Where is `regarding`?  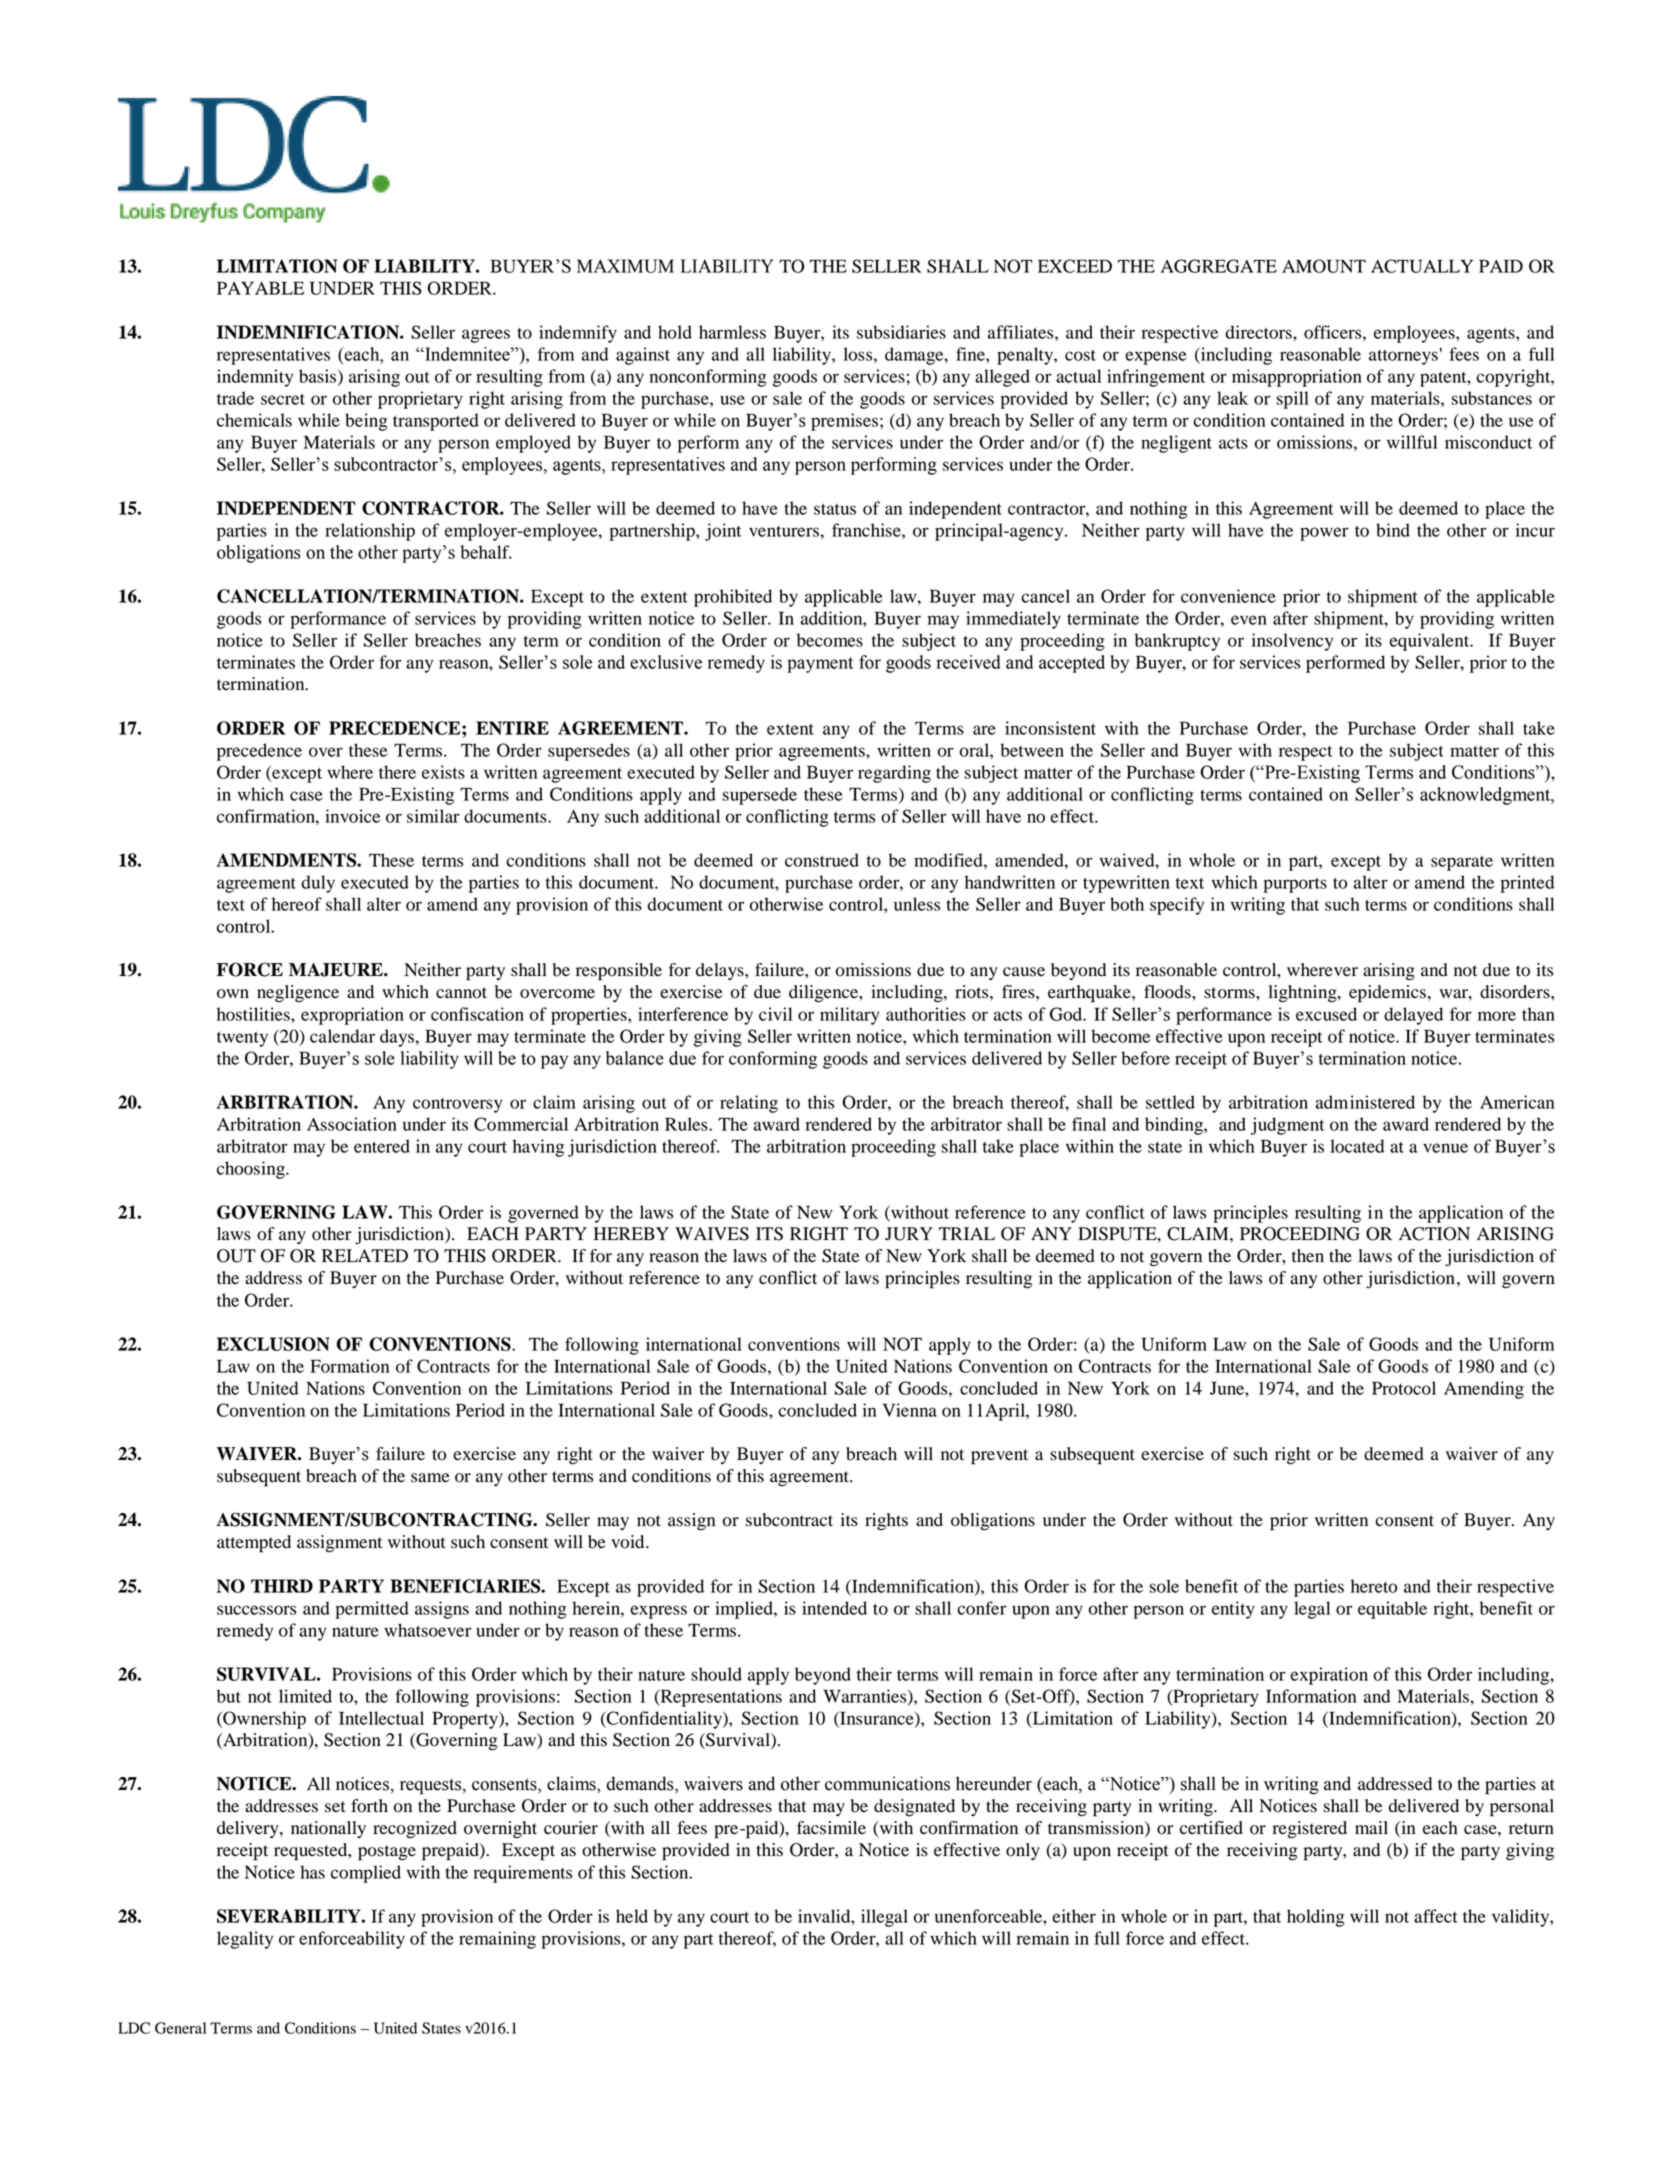 regarding is located at coordinates (894, 774).
